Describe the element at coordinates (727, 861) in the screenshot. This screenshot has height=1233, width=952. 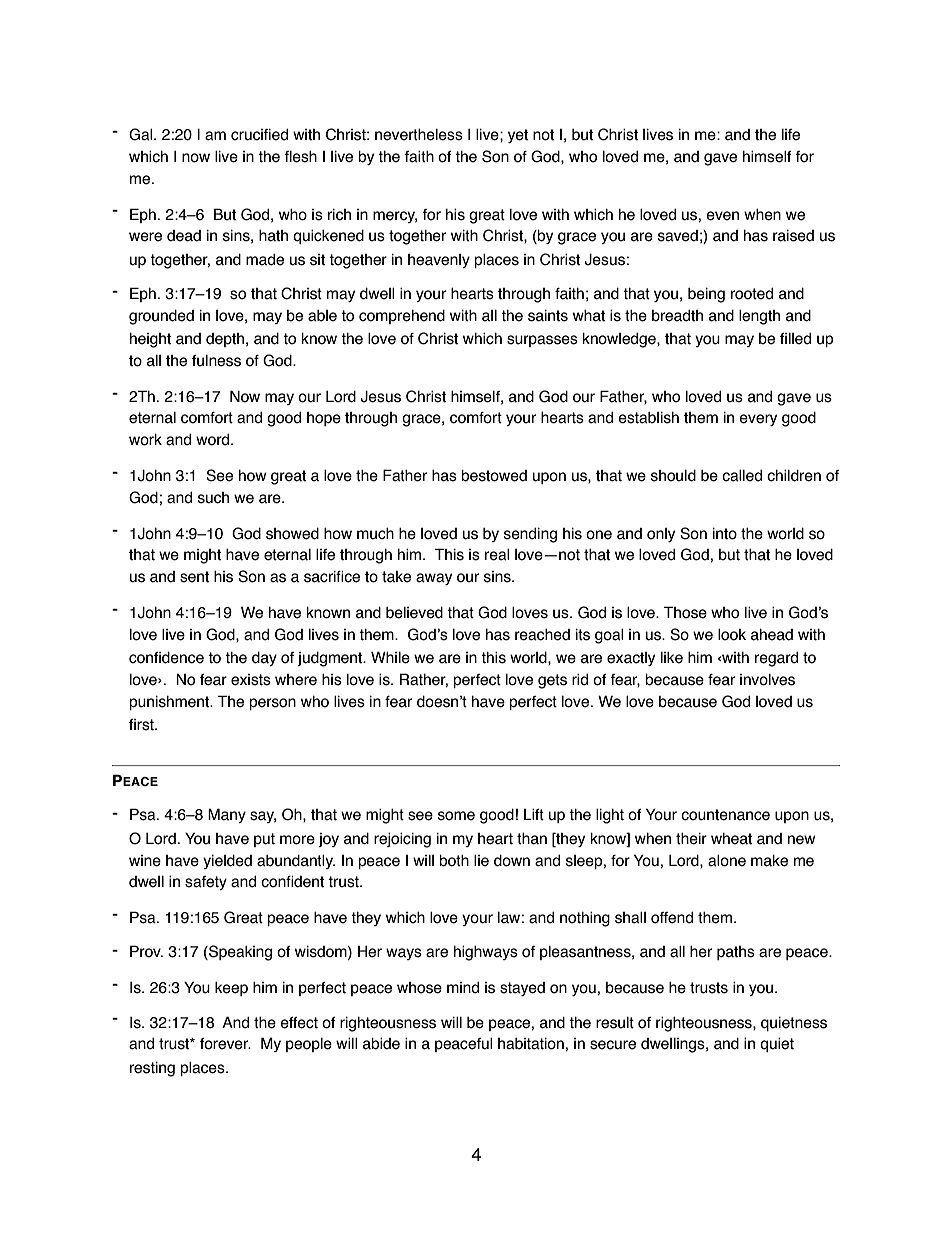
I see `alone` at that location.
